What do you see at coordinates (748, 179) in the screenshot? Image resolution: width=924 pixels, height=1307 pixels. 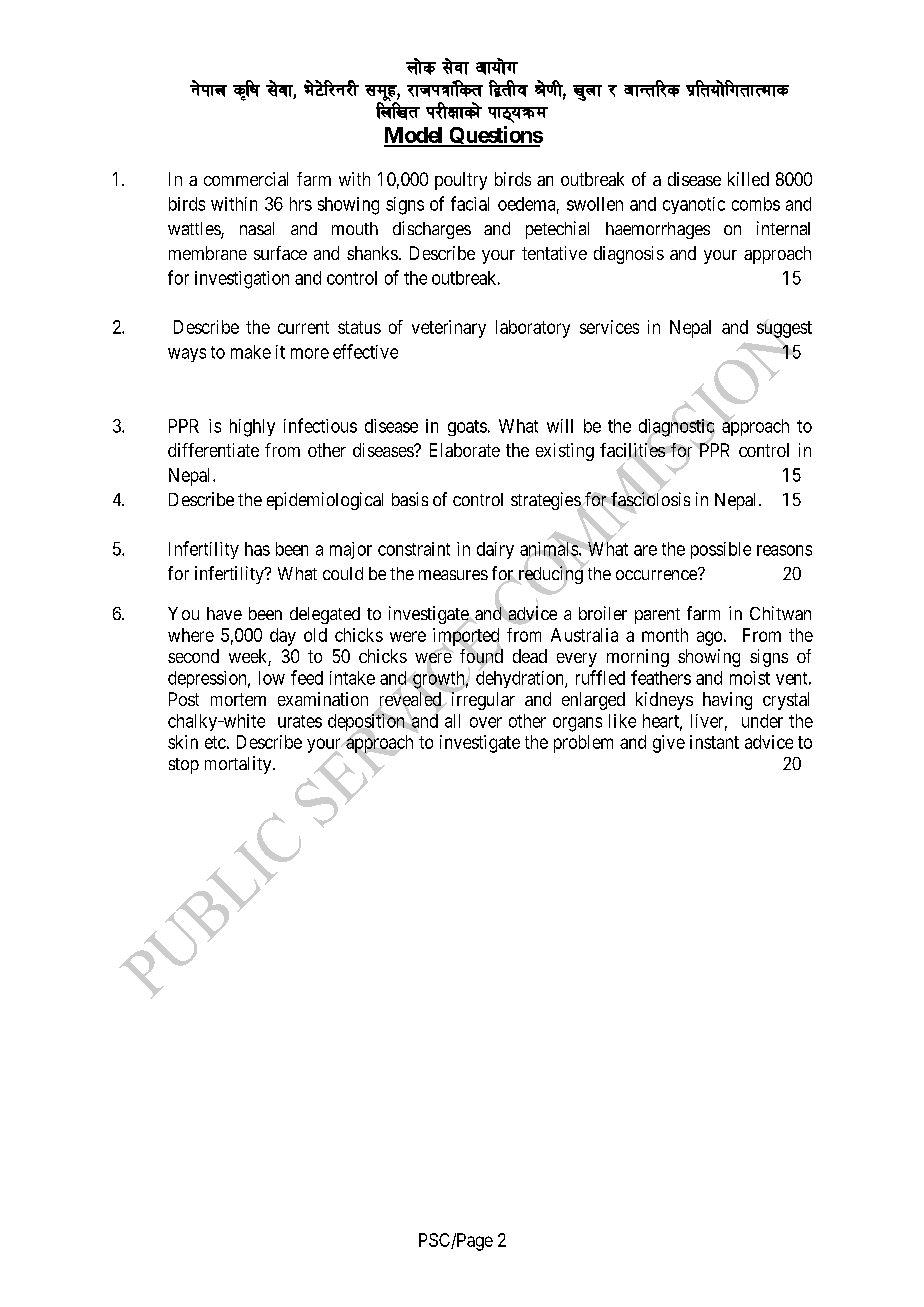 I see `killed` at bounding box center [748, 179].
